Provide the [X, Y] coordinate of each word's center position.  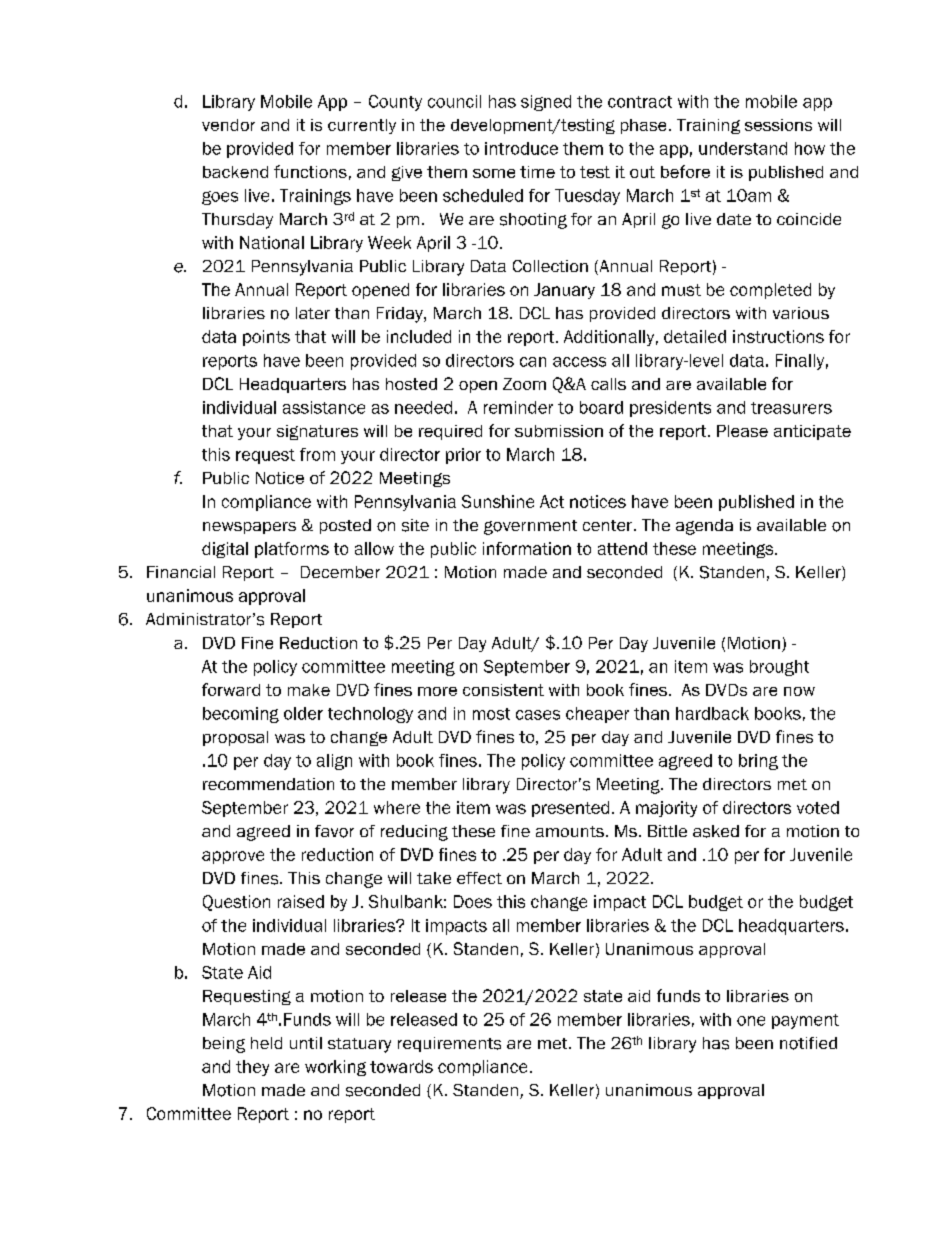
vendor [228, 125]
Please [742, 431]
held [266, 1043]
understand [743, 148]
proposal [235, 738]
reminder [518, 407]
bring [758, 762]
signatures [317, 432]
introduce [521, 148]
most [491, 714]
